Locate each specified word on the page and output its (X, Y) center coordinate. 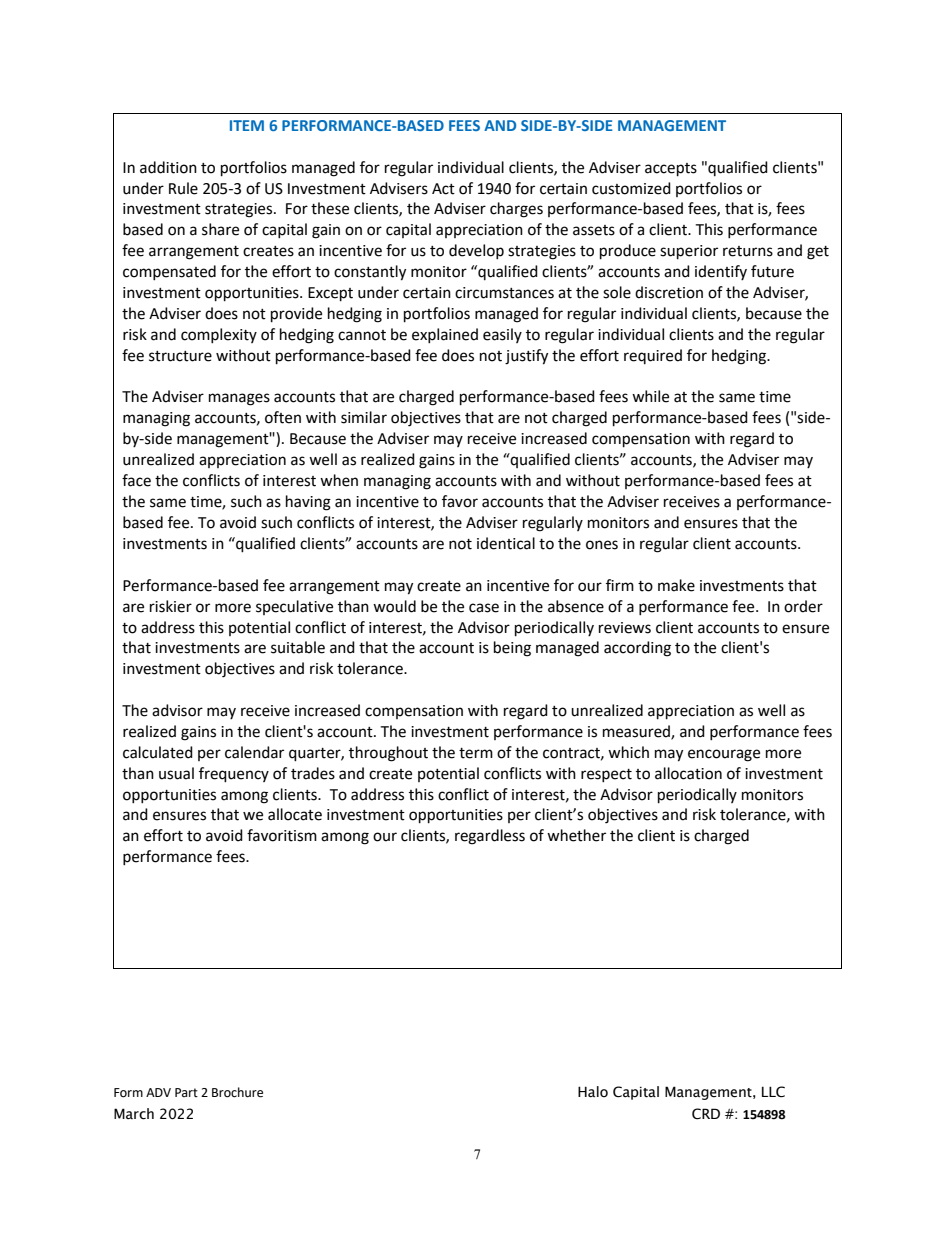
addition (168, 167)
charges (516, 210)
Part (186, 1092)
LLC (773, 1092)
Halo (593, 1091)
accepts (671, 170)
